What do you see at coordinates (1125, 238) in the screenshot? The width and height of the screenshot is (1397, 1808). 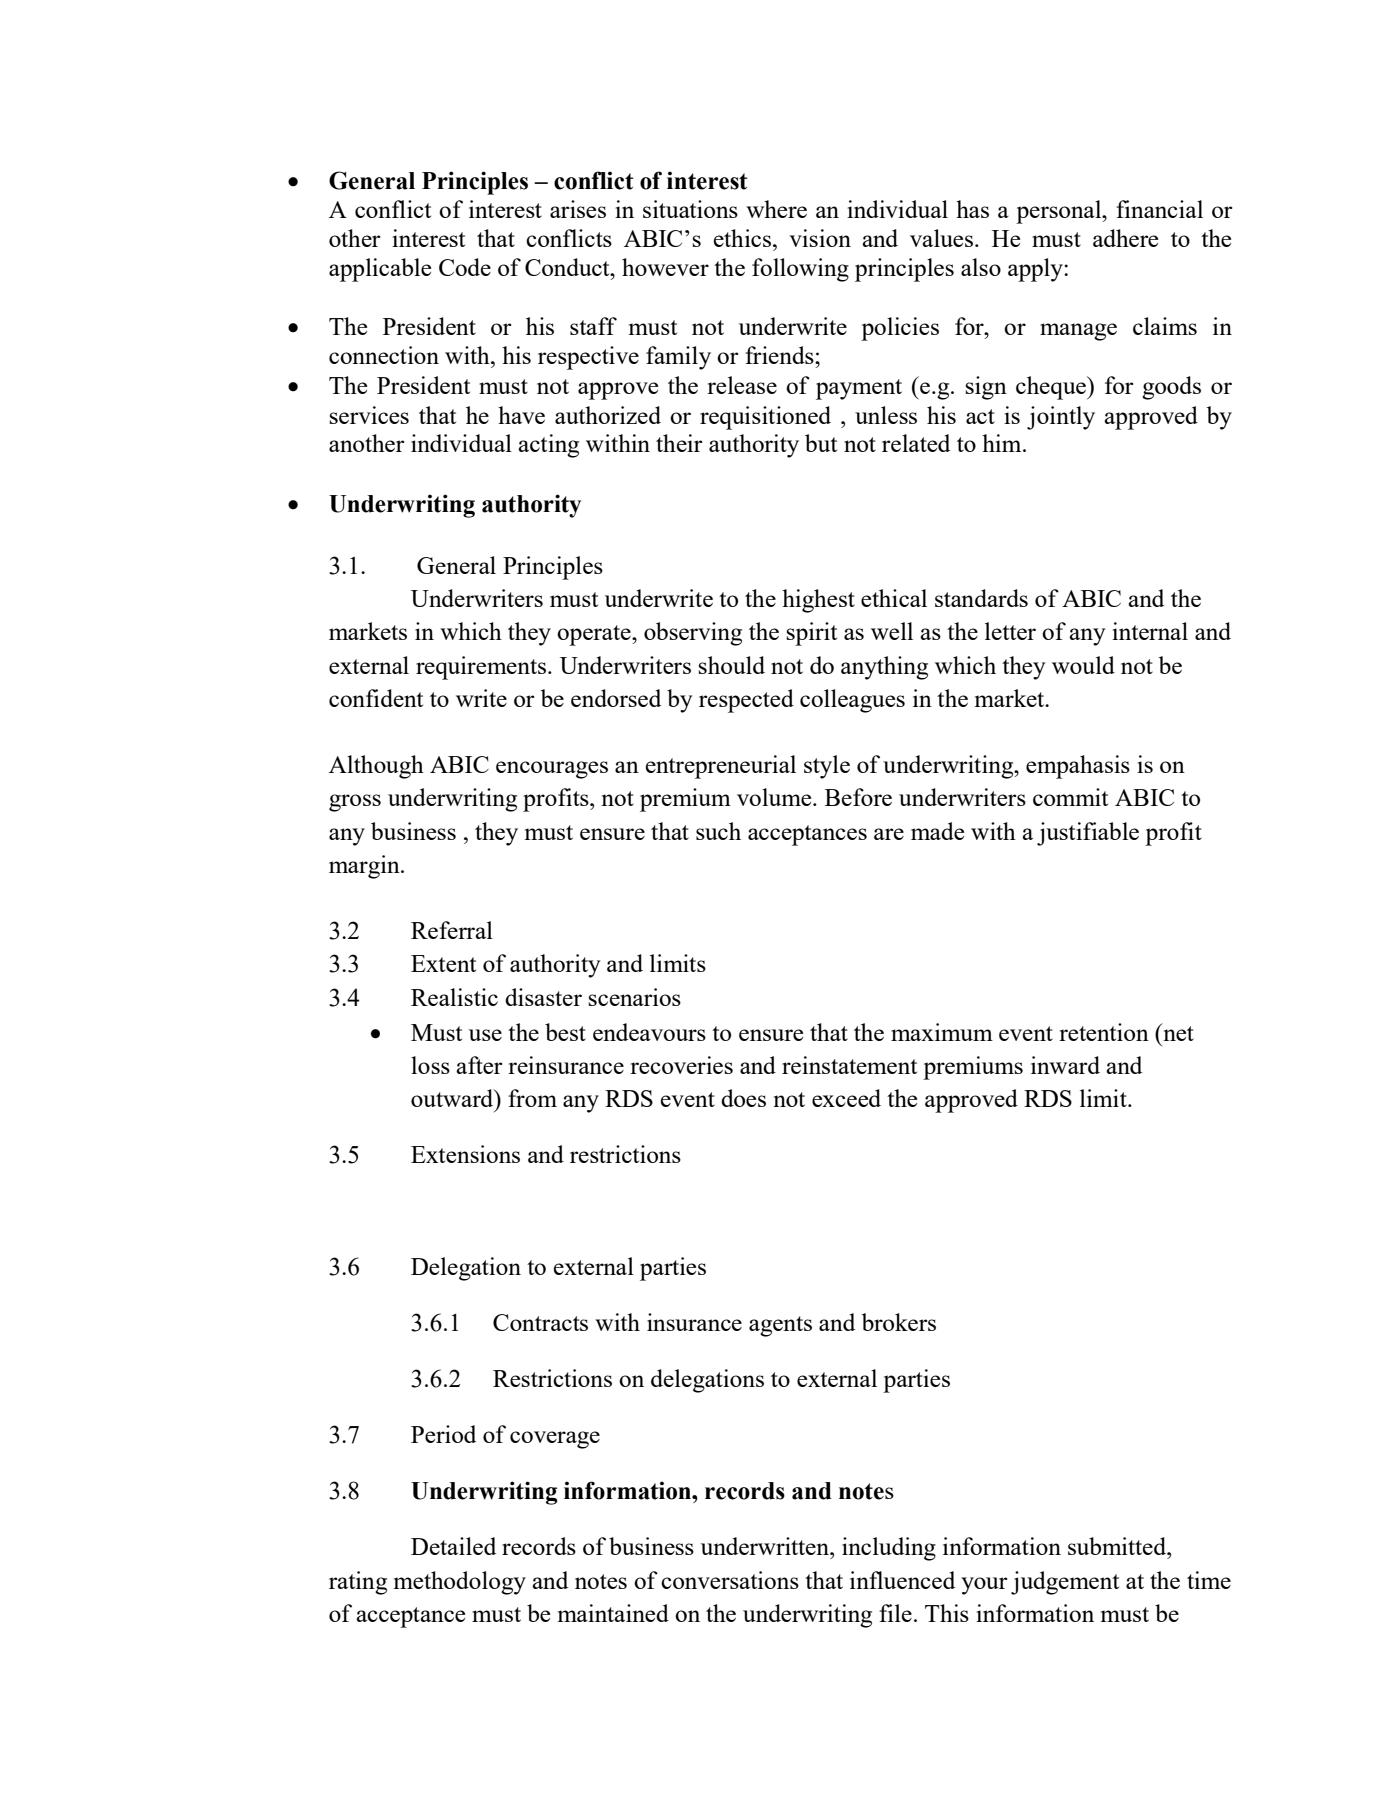 I see `adhere` at bounding box center [1125, 238].
